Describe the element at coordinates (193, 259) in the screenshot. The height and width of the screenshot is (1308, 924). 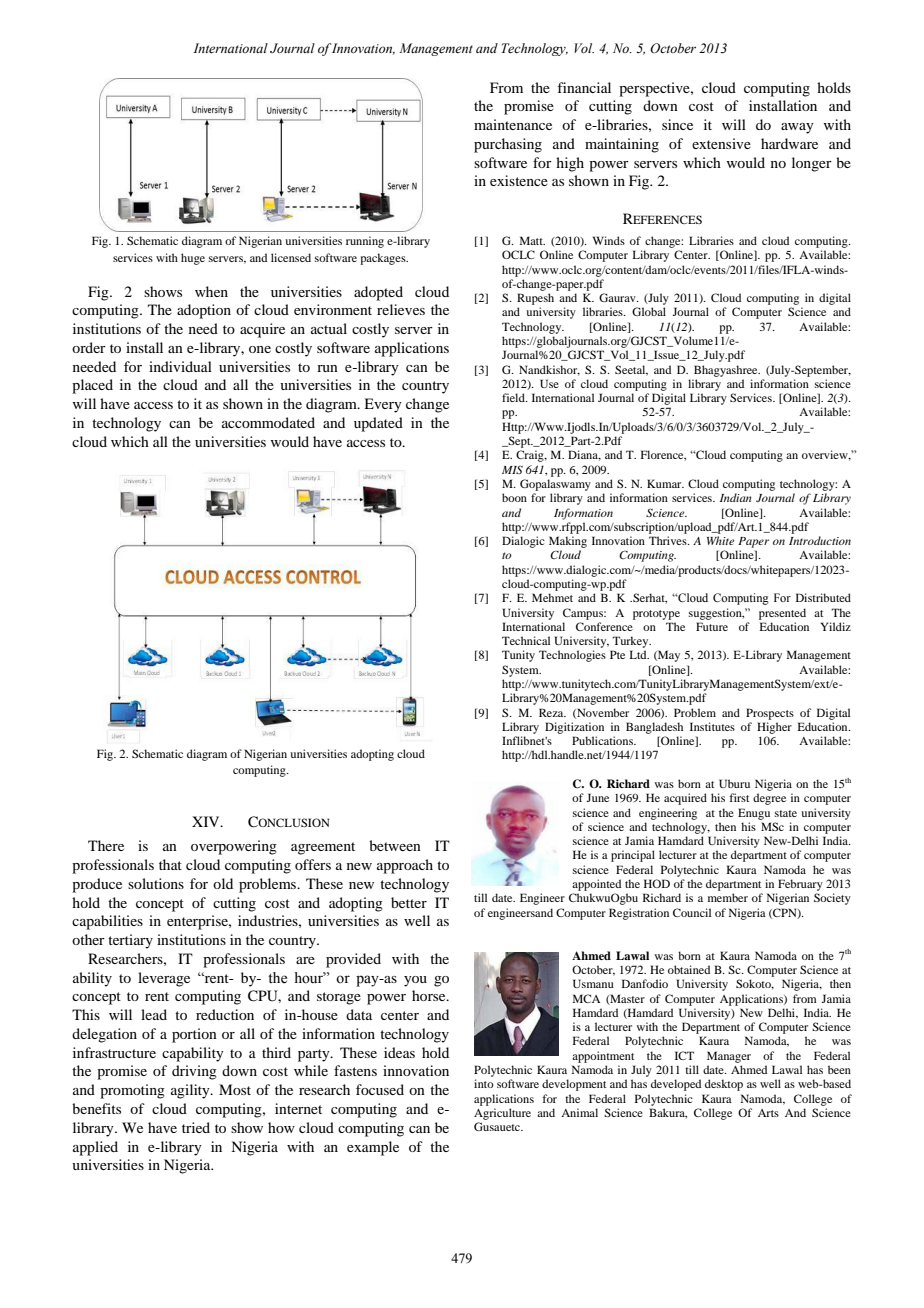
I see `huge` at that location.
